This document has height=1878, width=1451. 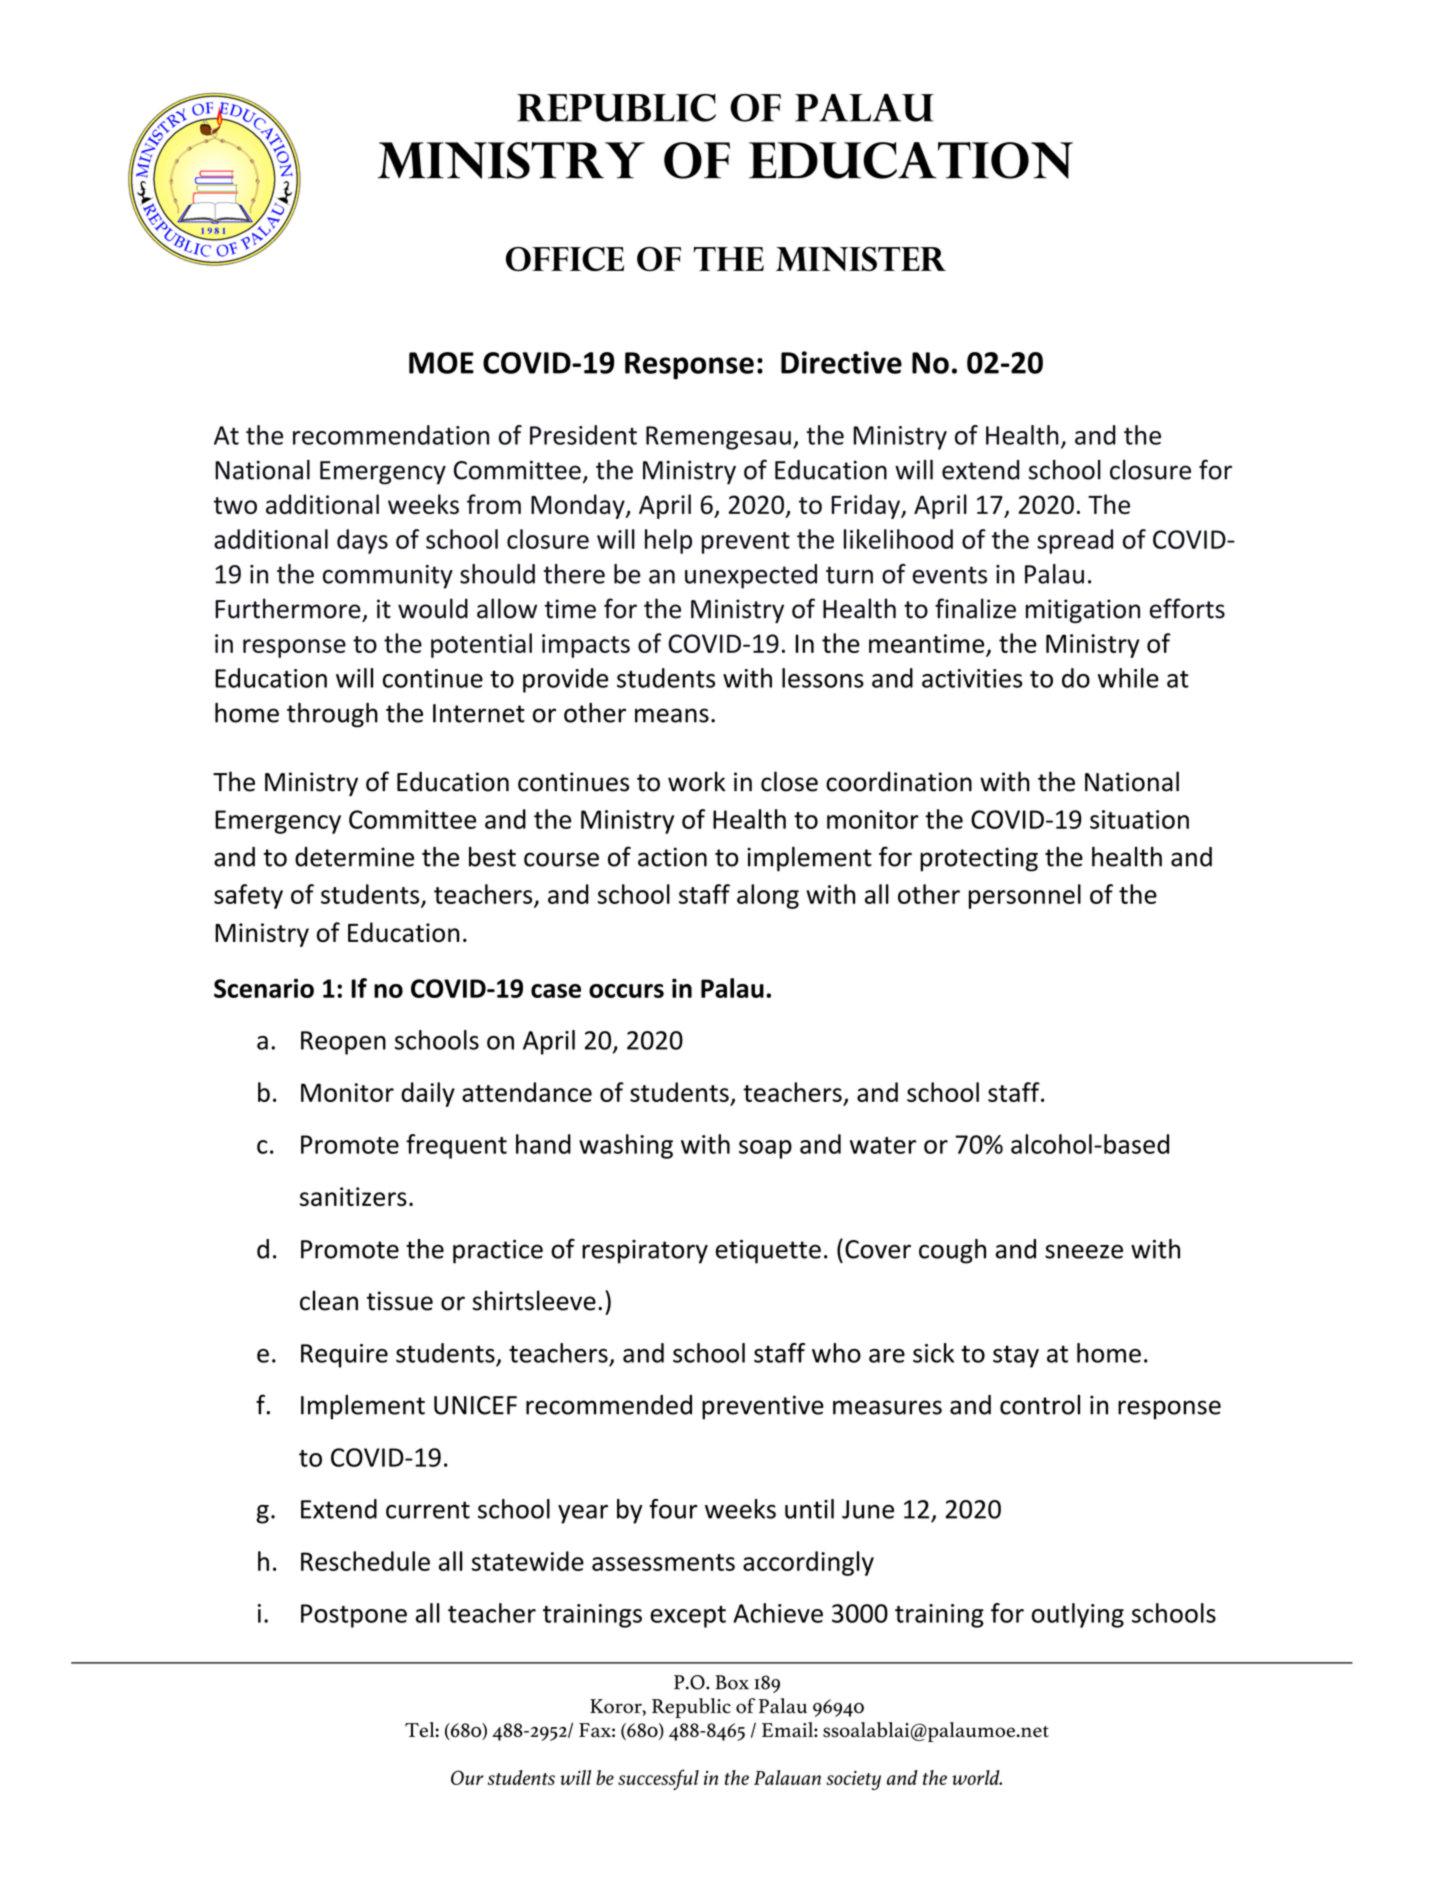 What do you see at coordinates (1128, 678) in the document?
I see `while` at bounding box center [1128, 678].
